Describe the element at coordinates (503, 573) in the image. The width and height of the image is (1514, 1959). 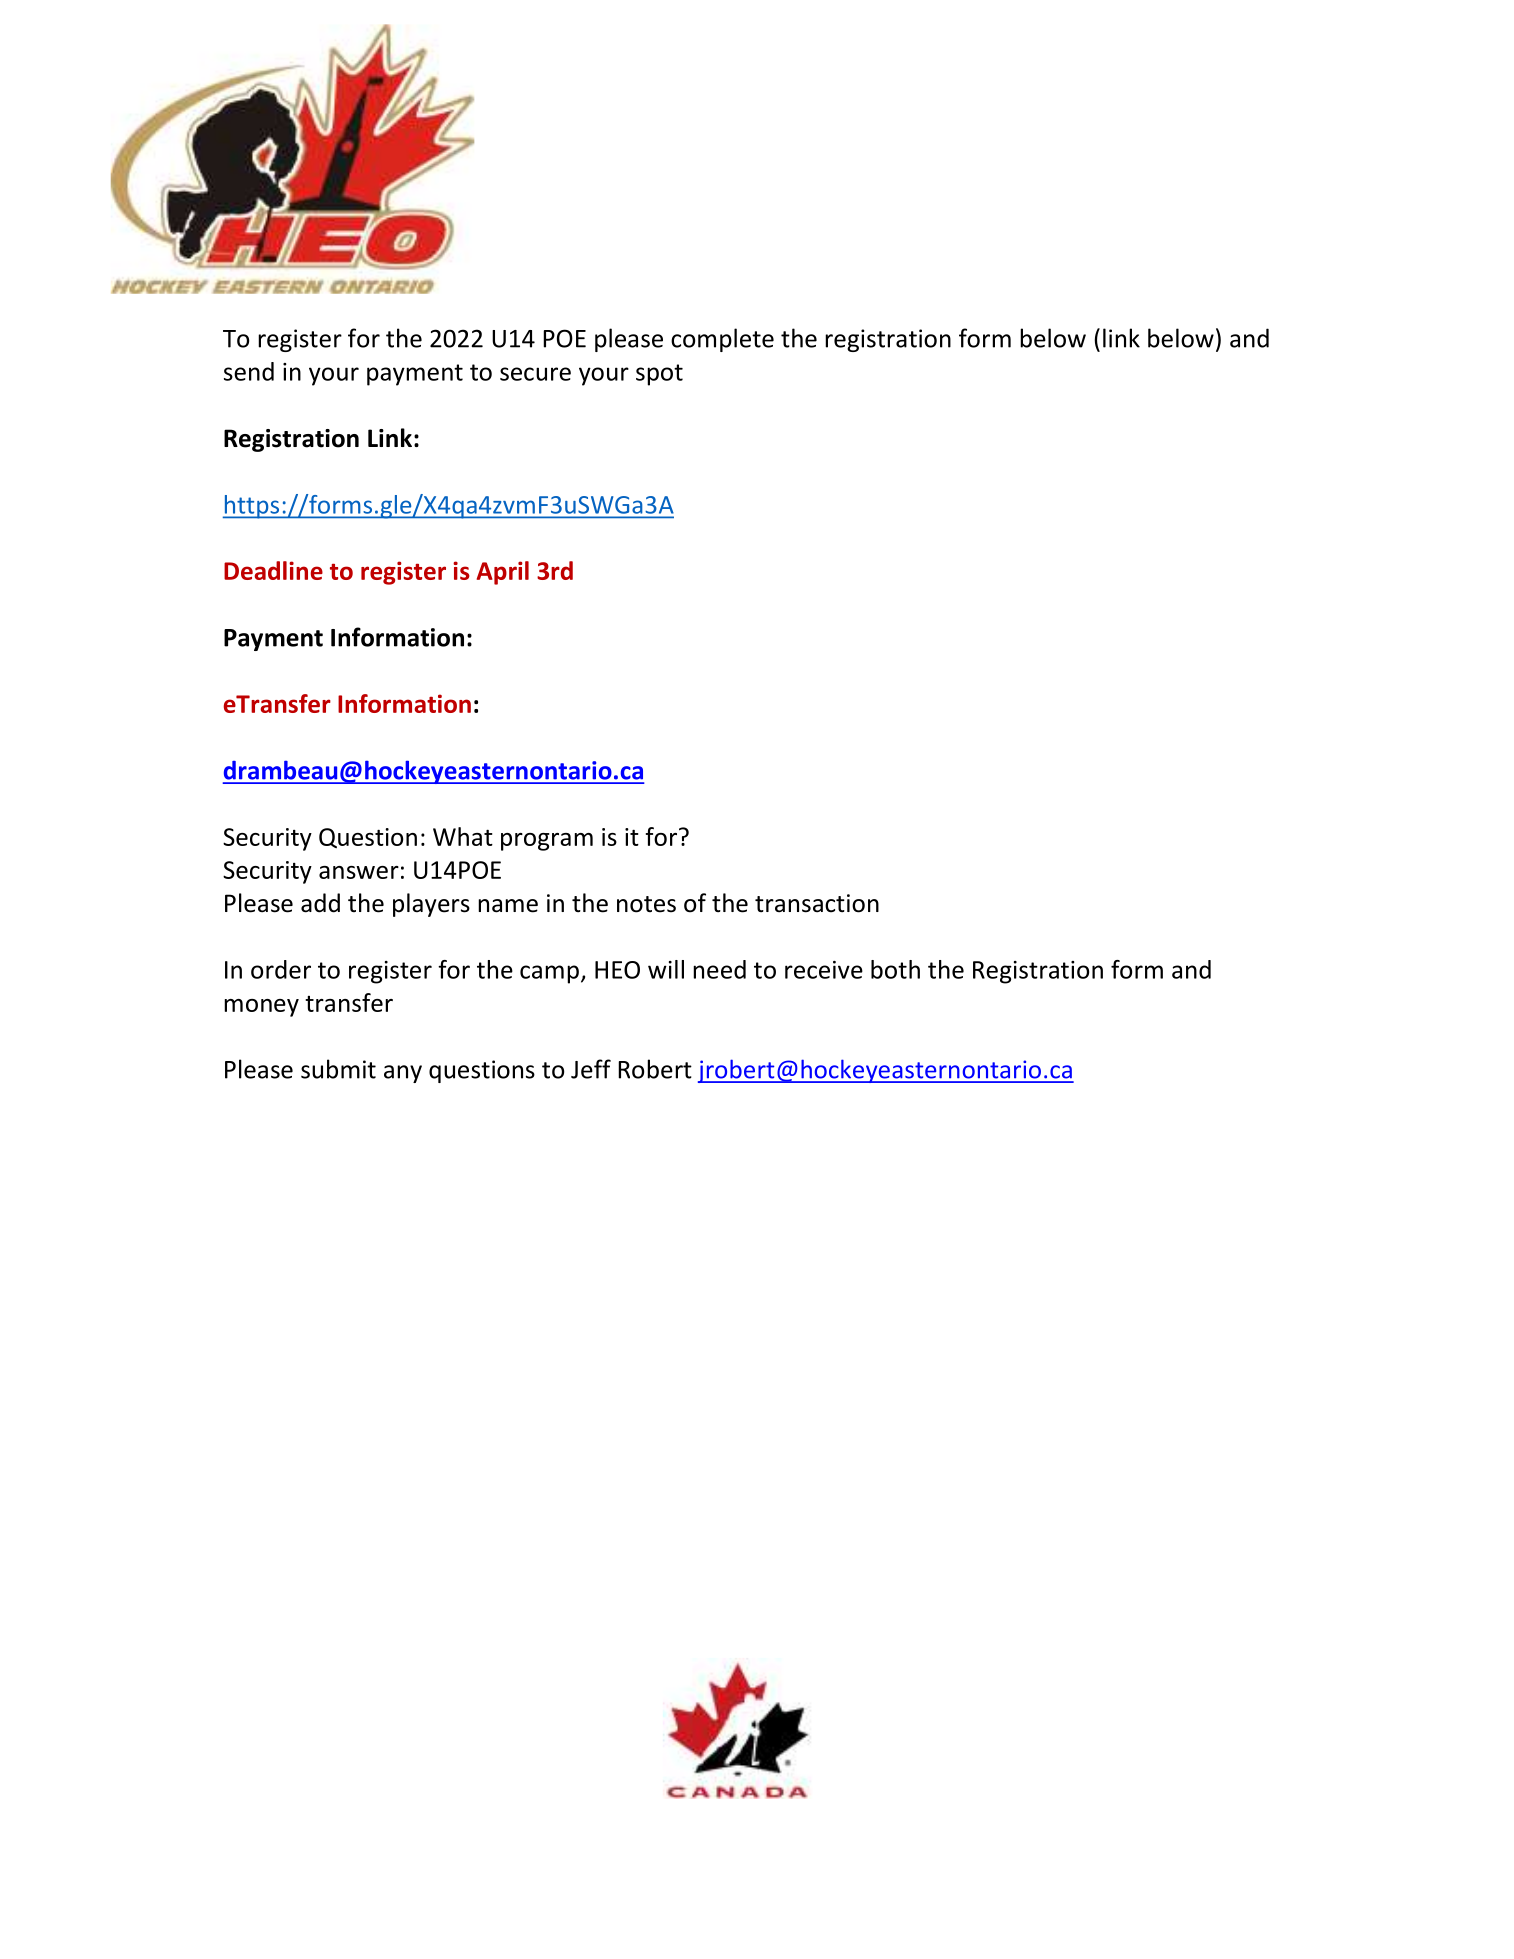
I see `April` at that location.
